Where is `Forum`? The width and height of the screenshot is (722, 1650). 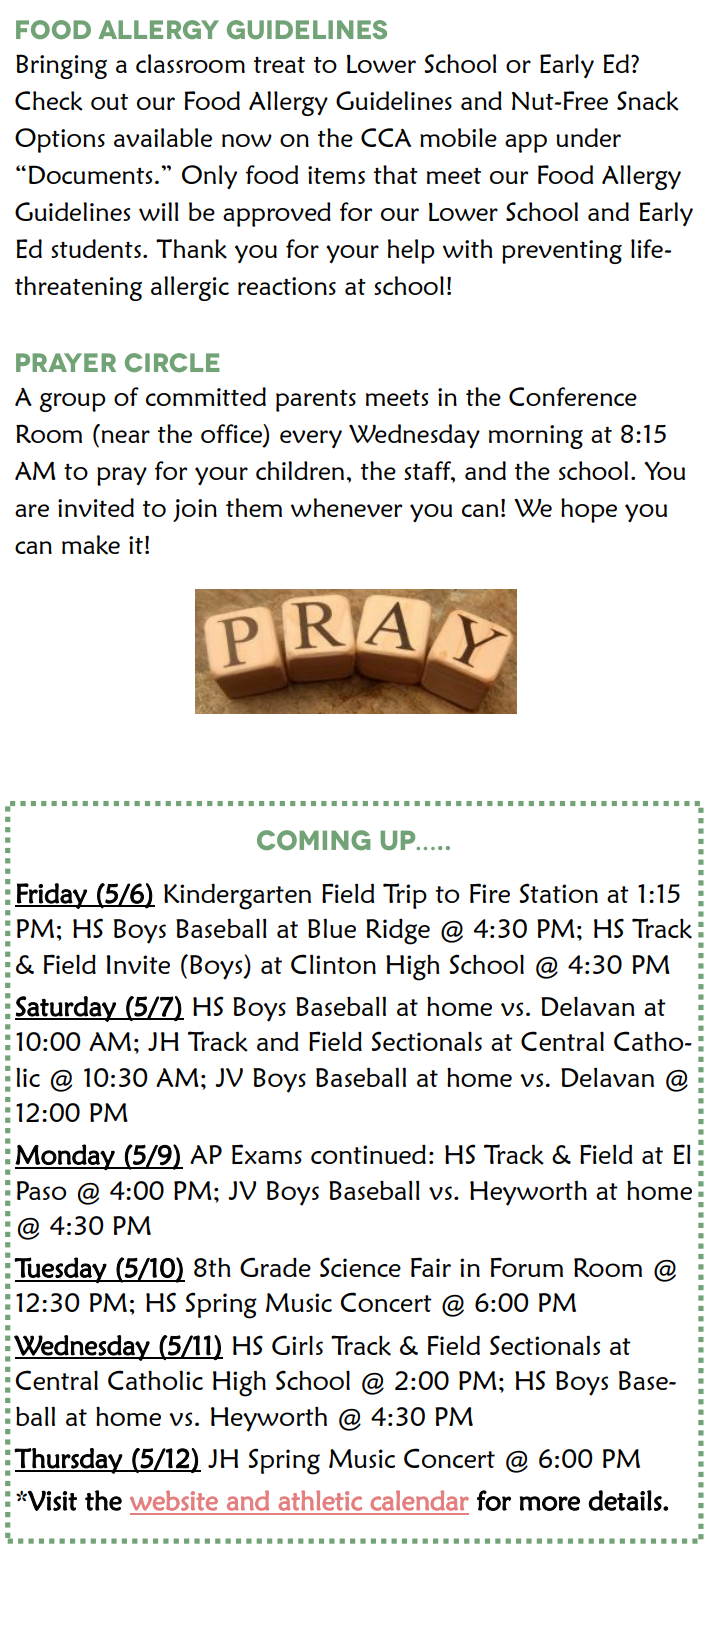 Forum is located at coordinates (527, 1267).
